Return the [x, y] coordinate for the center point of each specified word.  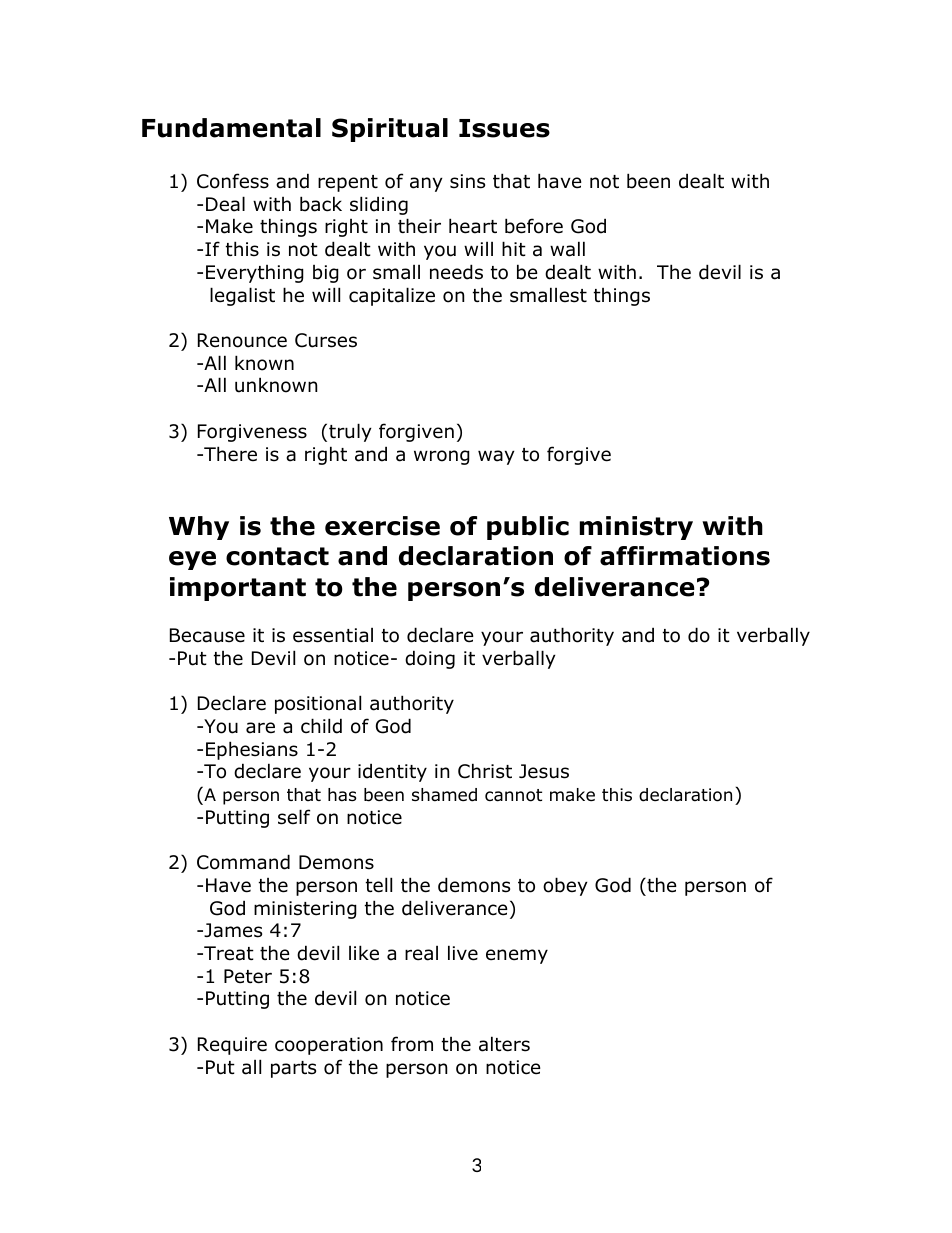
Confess [233, 181]
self [294, 817]
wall [567, 249]
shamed [444, 795]
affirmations [685, 556]
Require [232, 1046]
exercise [382, 526]
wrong [442, 457]
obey [565, 886]
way [496, 457]
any [426, 184]
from [412, 1044]
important [238, 589]
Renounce [242, 340]
